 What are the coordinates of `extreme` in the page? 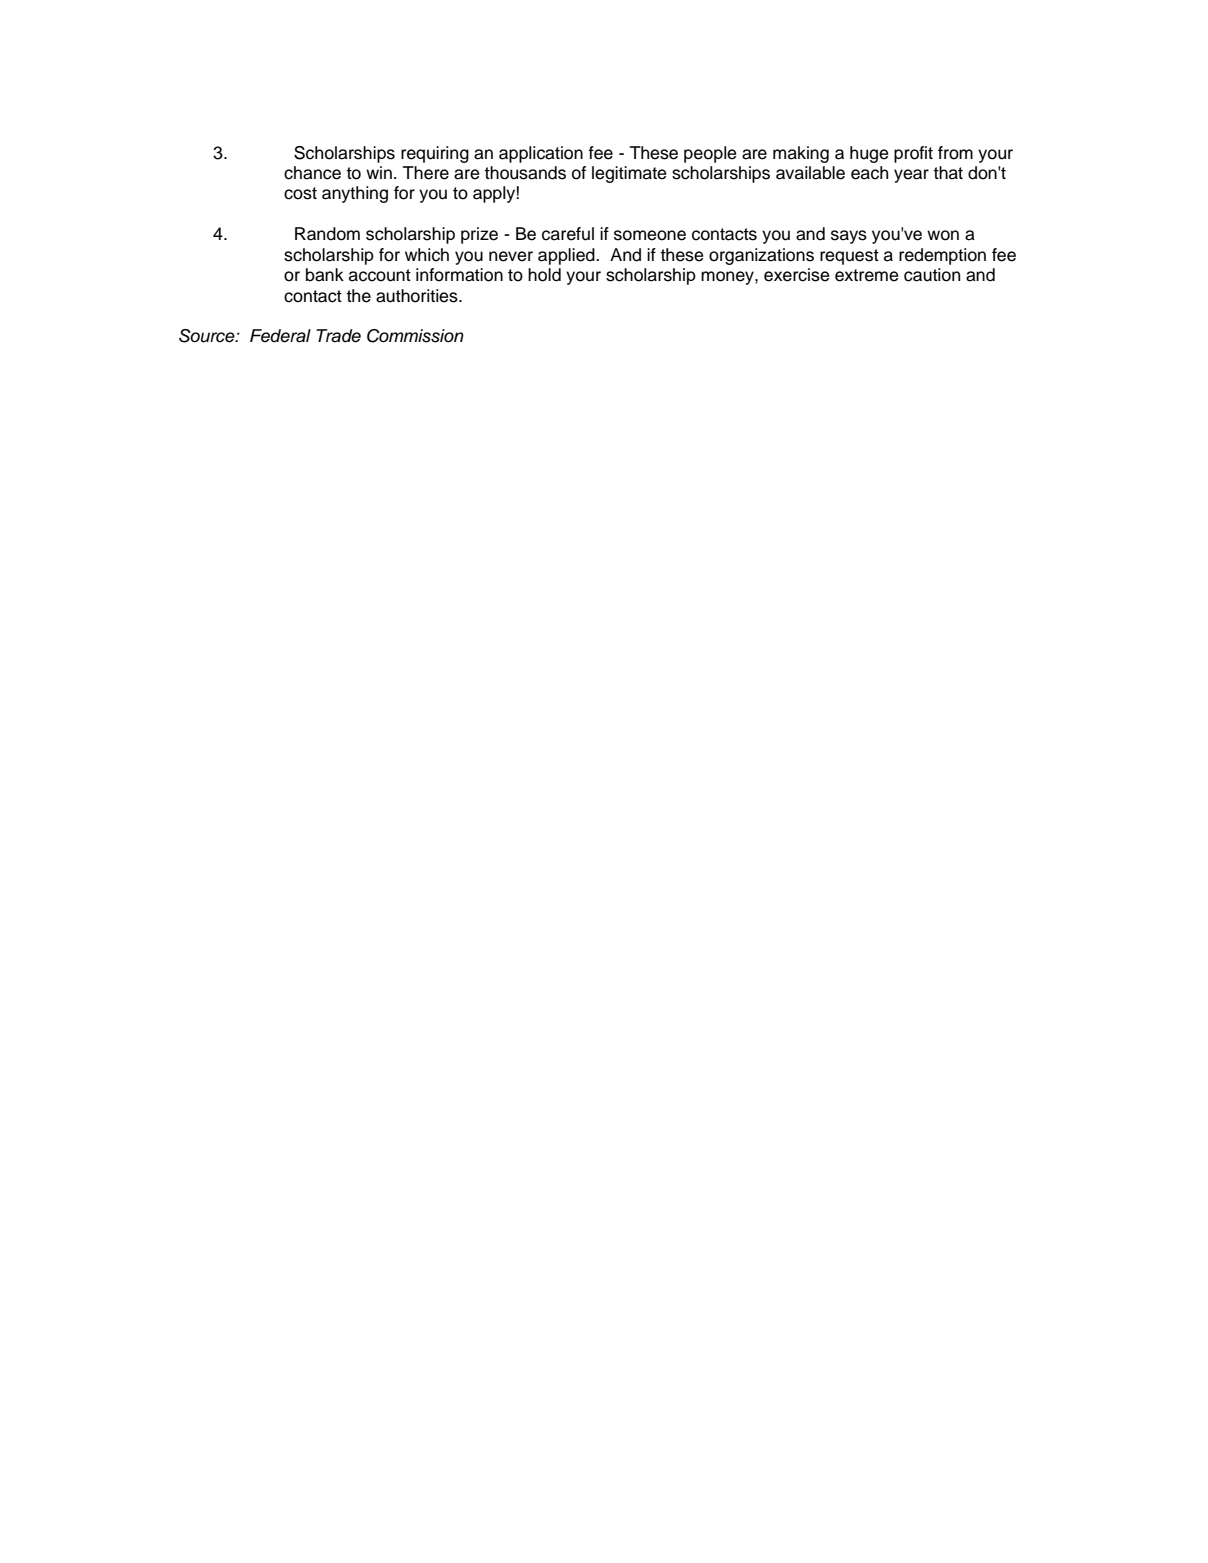 It's located at (867, 275).
